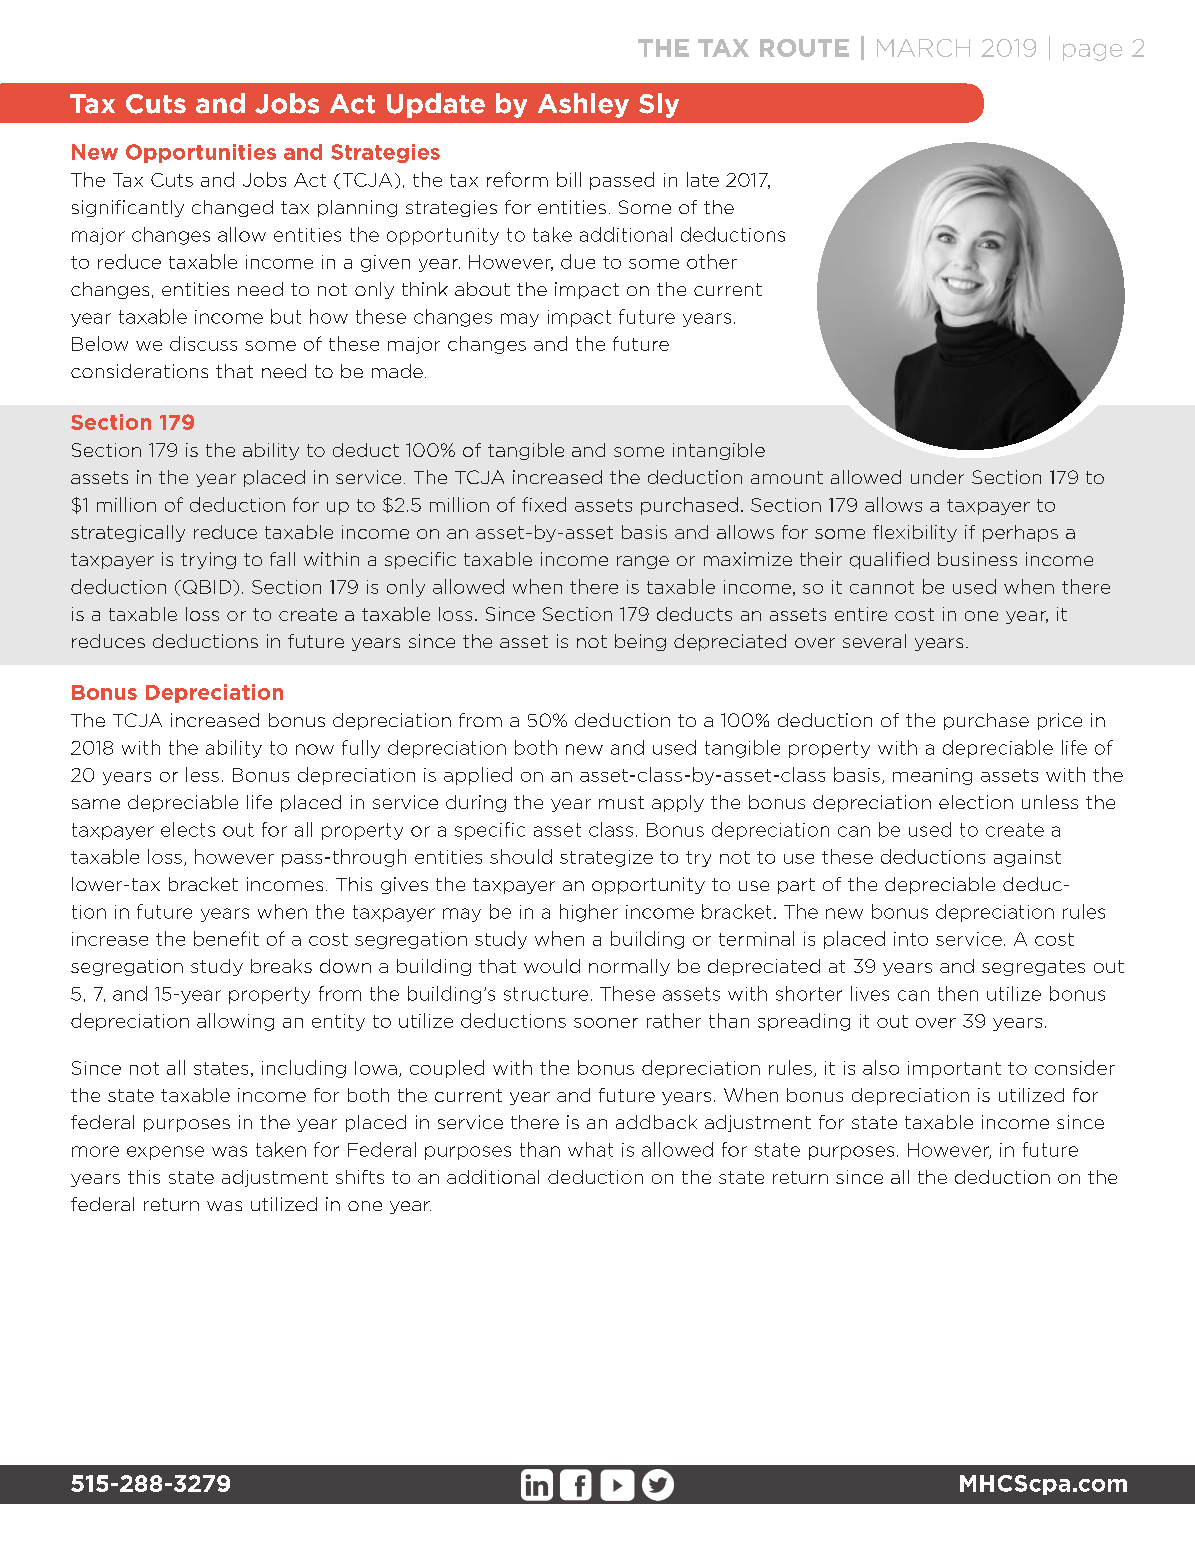 This page has height=1546, width=1195. Describe the element at coordinates (923, 48) in the page. I see `MARCH` at that location.
